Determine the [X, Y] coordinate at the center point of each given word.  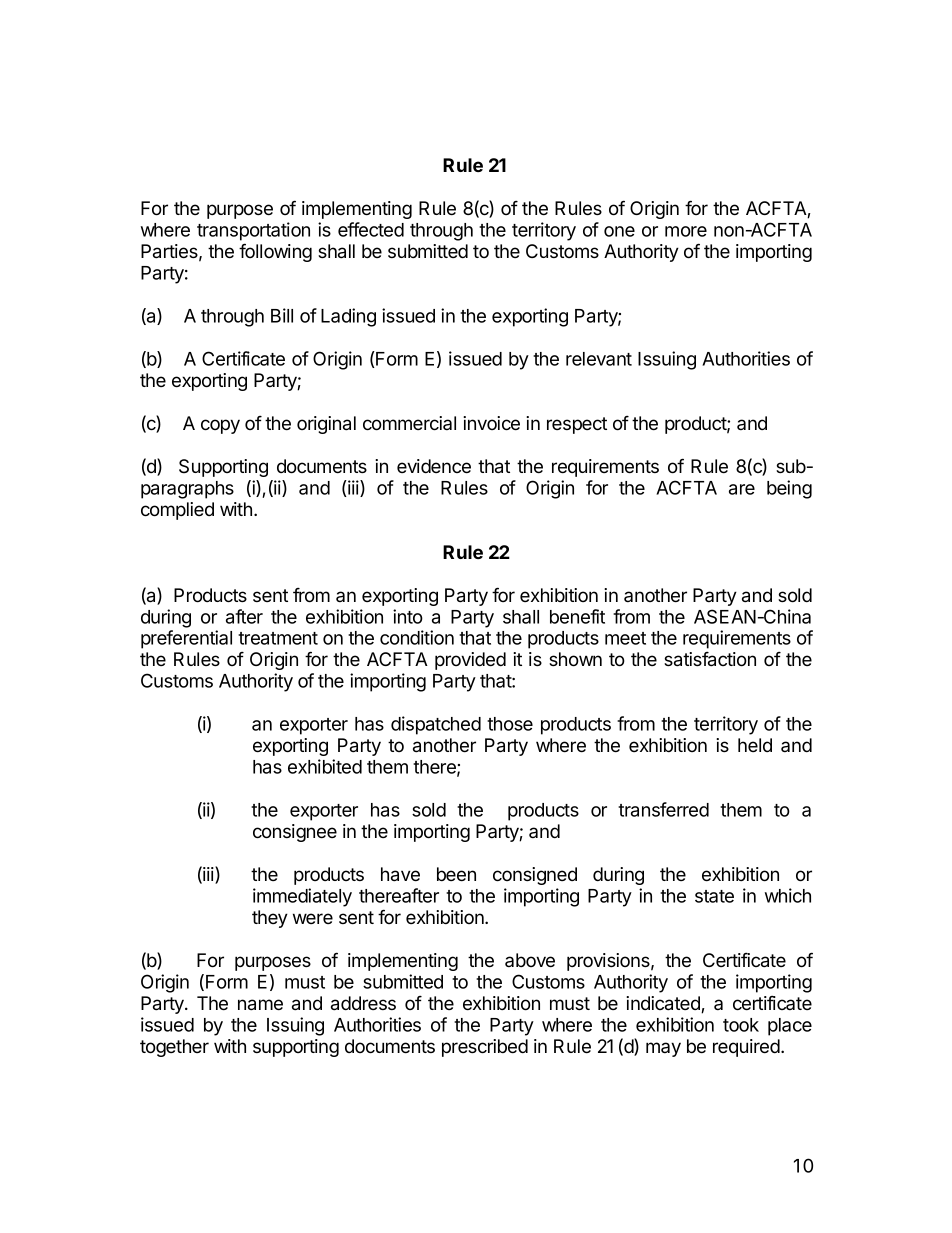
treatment [278, 638]
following [275, 252]
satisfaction [710, 659]
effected [371, 229]
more [686, 231]
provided [470, 661]
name [260, 1005]
